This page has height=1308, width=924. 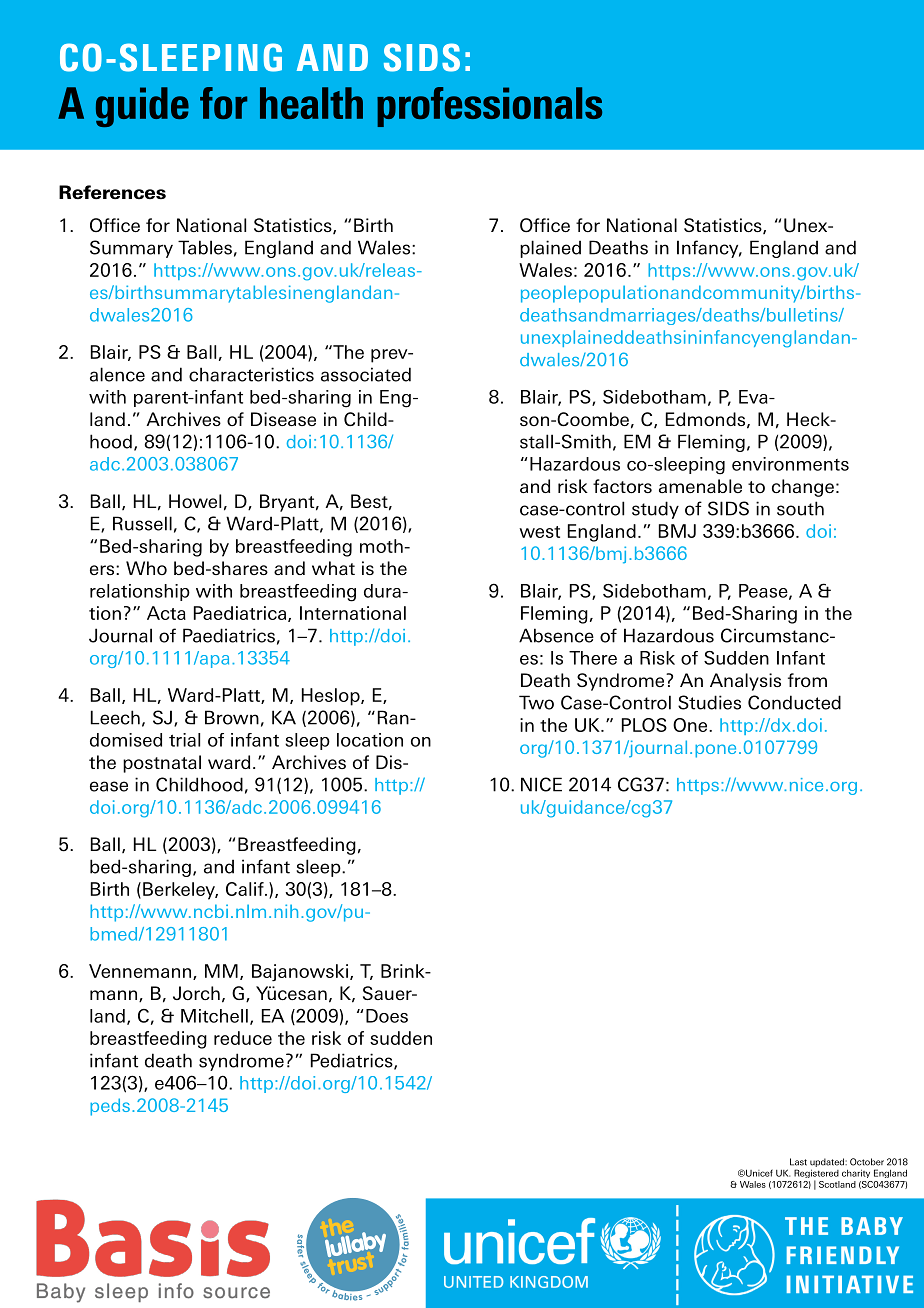 What do you see at coordinates (798, 1162) in the page?
I see `Last` at bounding box center [798, 1162].
